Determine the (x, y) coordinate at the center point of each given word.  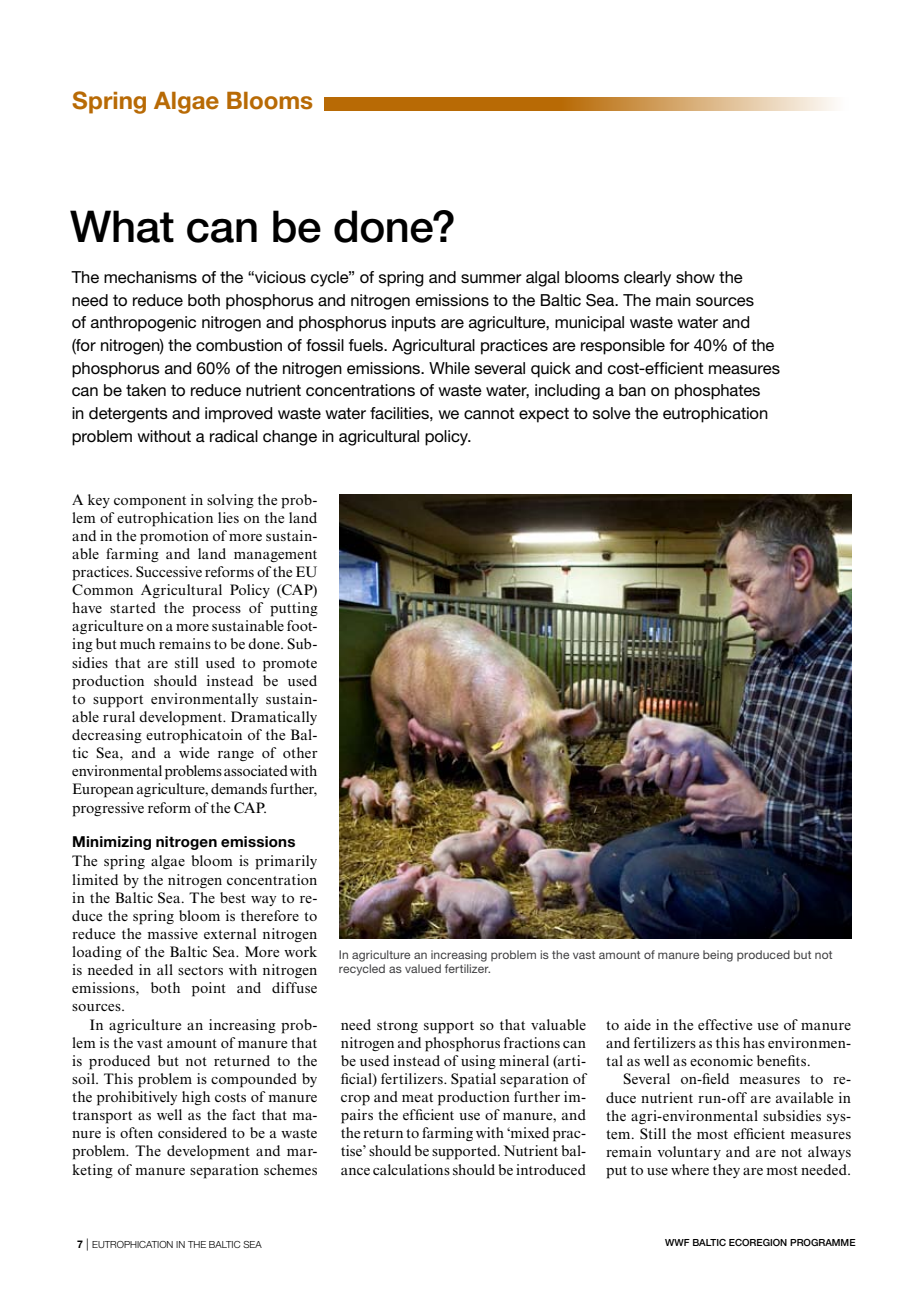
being (718, 956)
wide (194, 752)
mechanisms (150, 277)
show (695, 277)
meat (417, 1097)
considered (192, 1132)
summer (491, 279)
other (300, 752)
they (726, 1171)
